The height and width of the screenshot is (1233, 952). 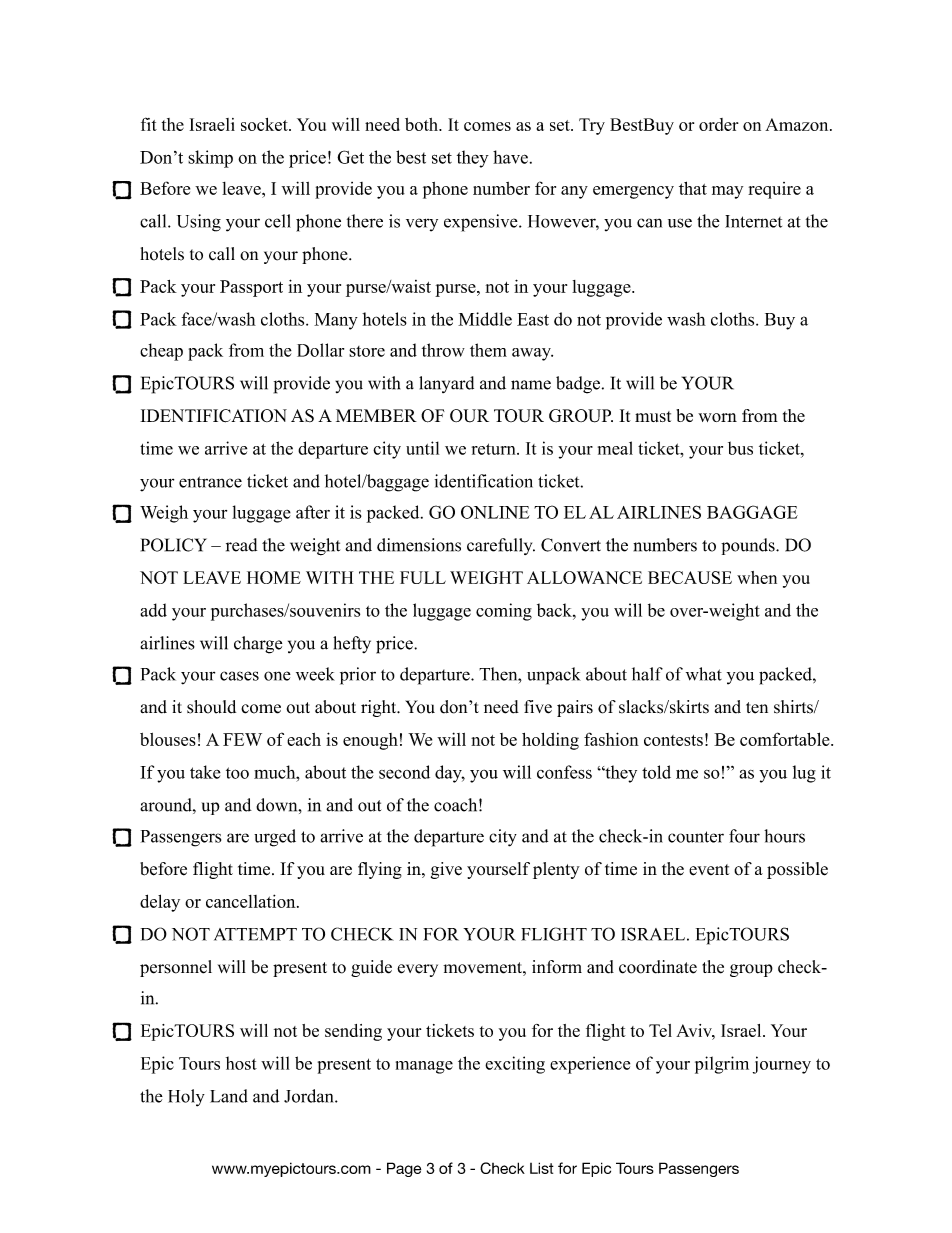 I want to click on have, so click(x=510, y=157).
